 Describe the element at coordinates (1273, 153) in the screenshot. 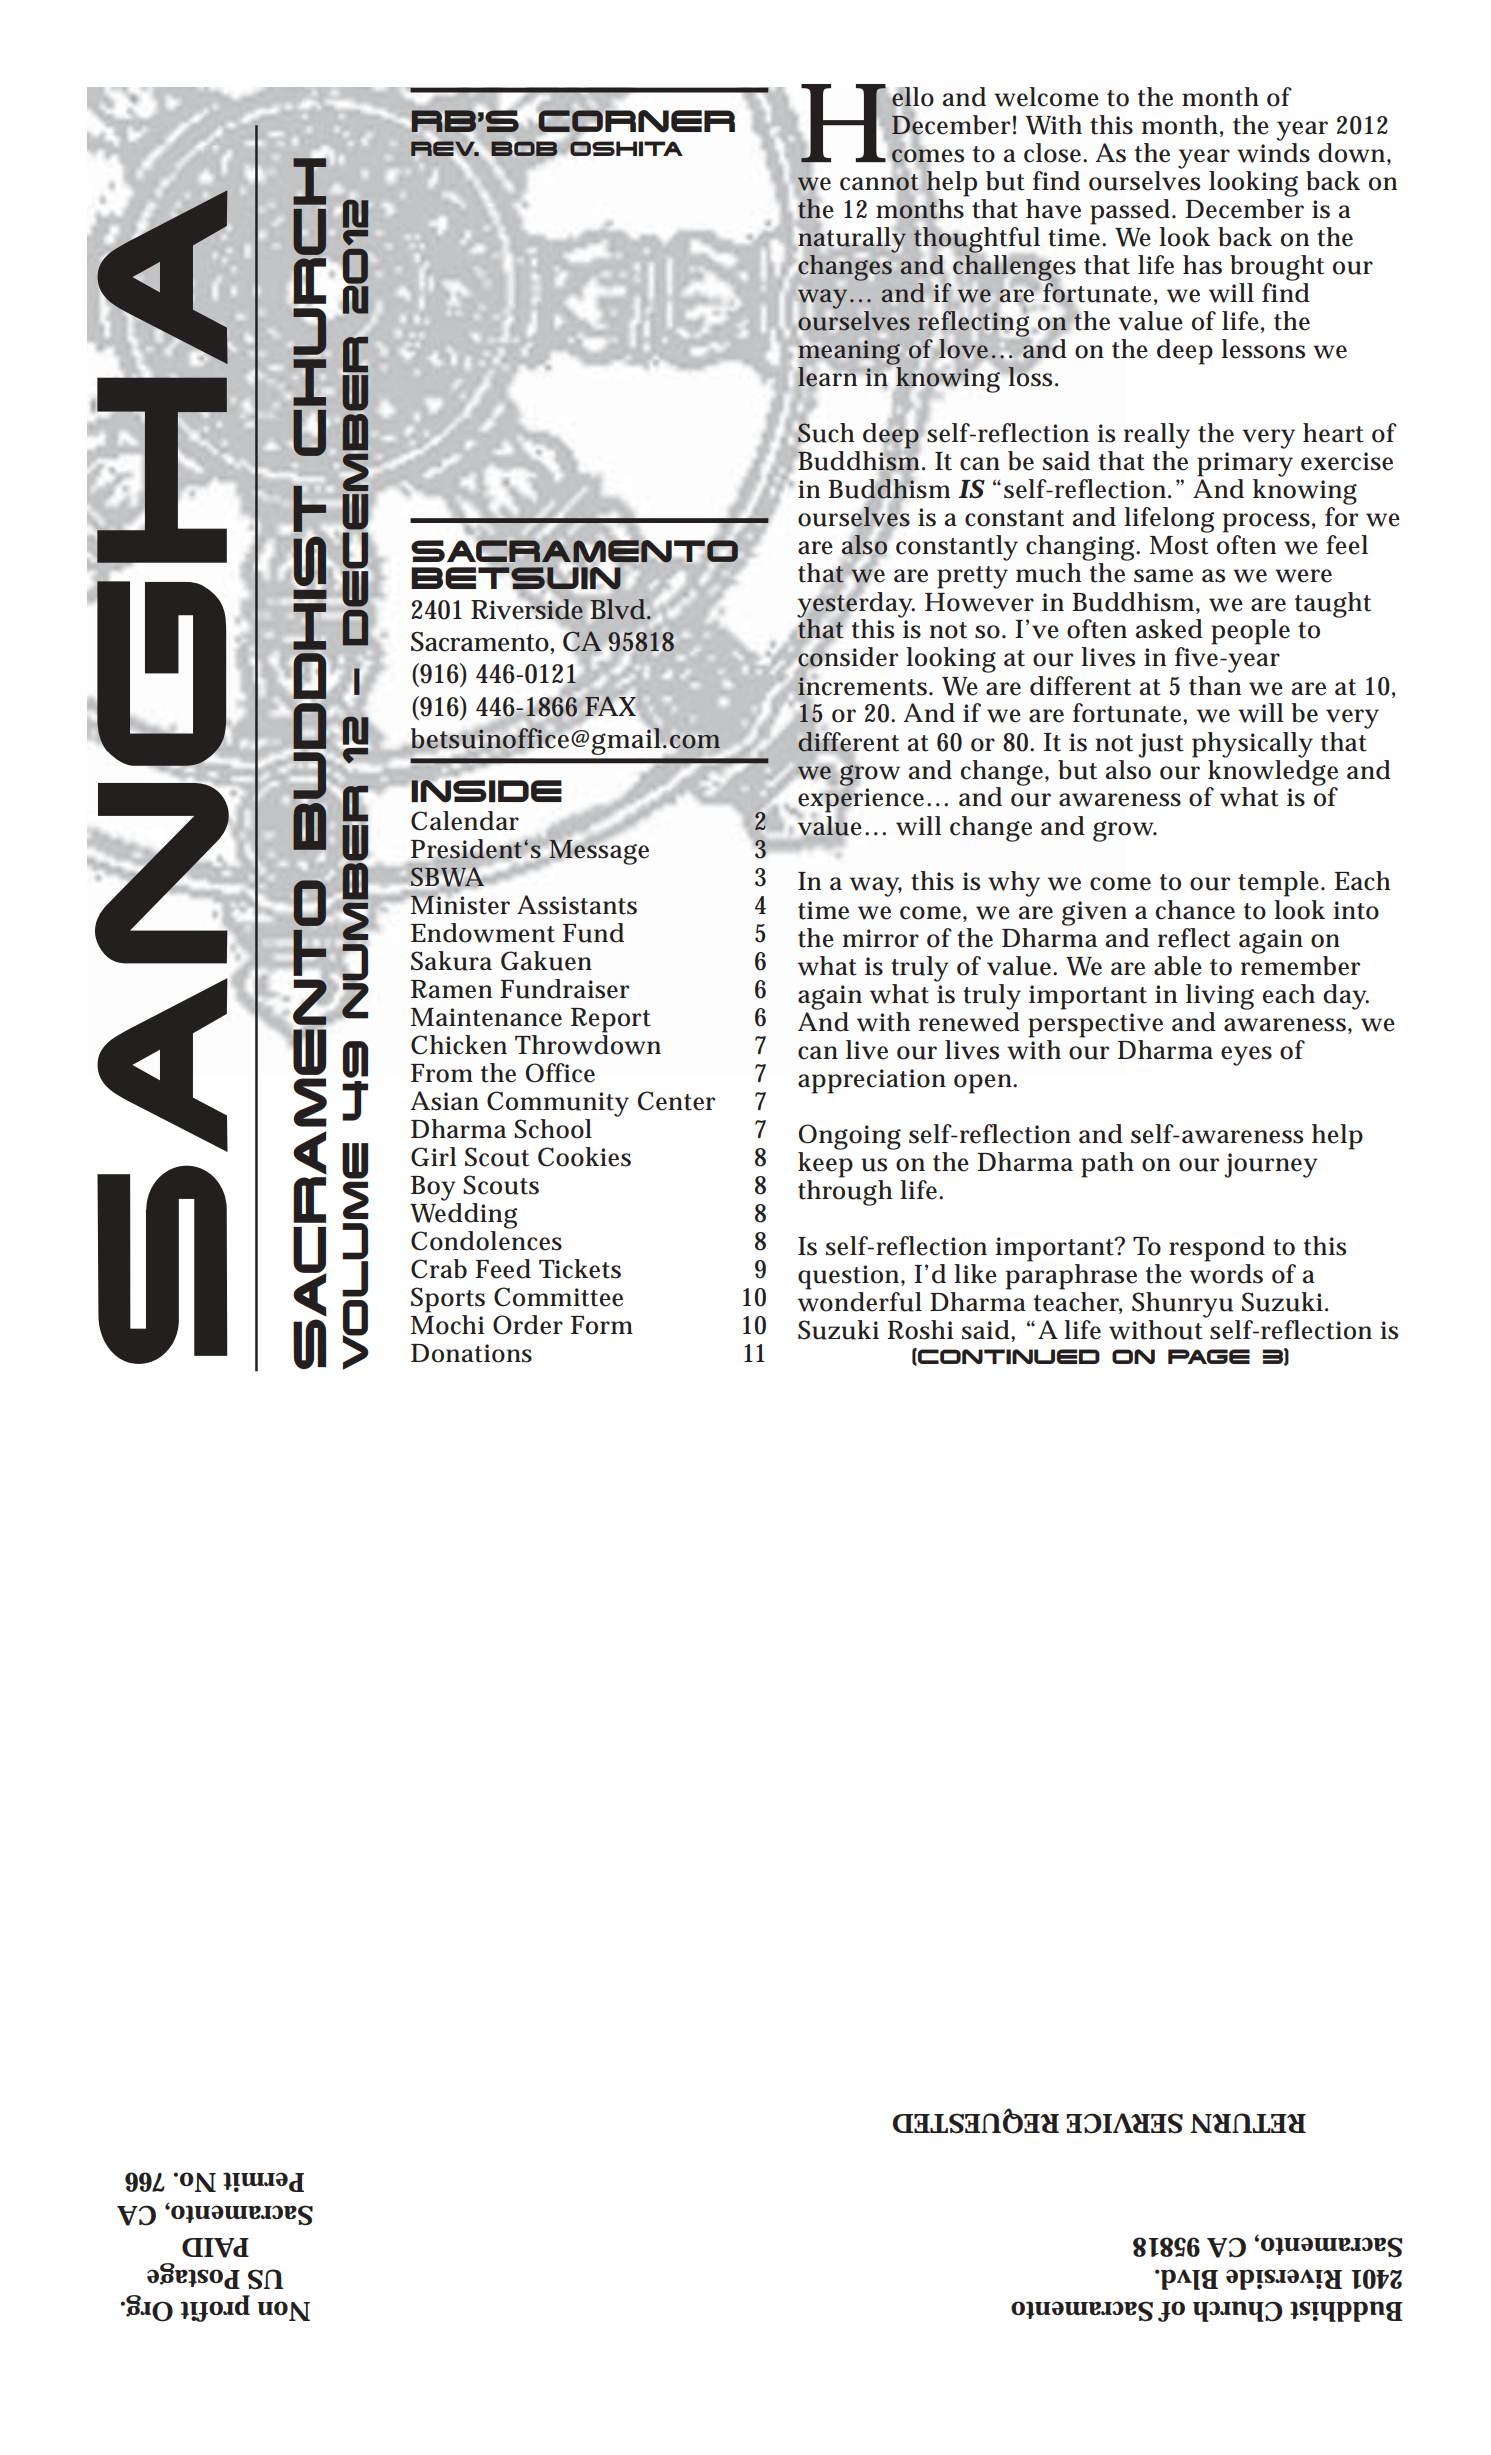

I see `winds` at that location.
